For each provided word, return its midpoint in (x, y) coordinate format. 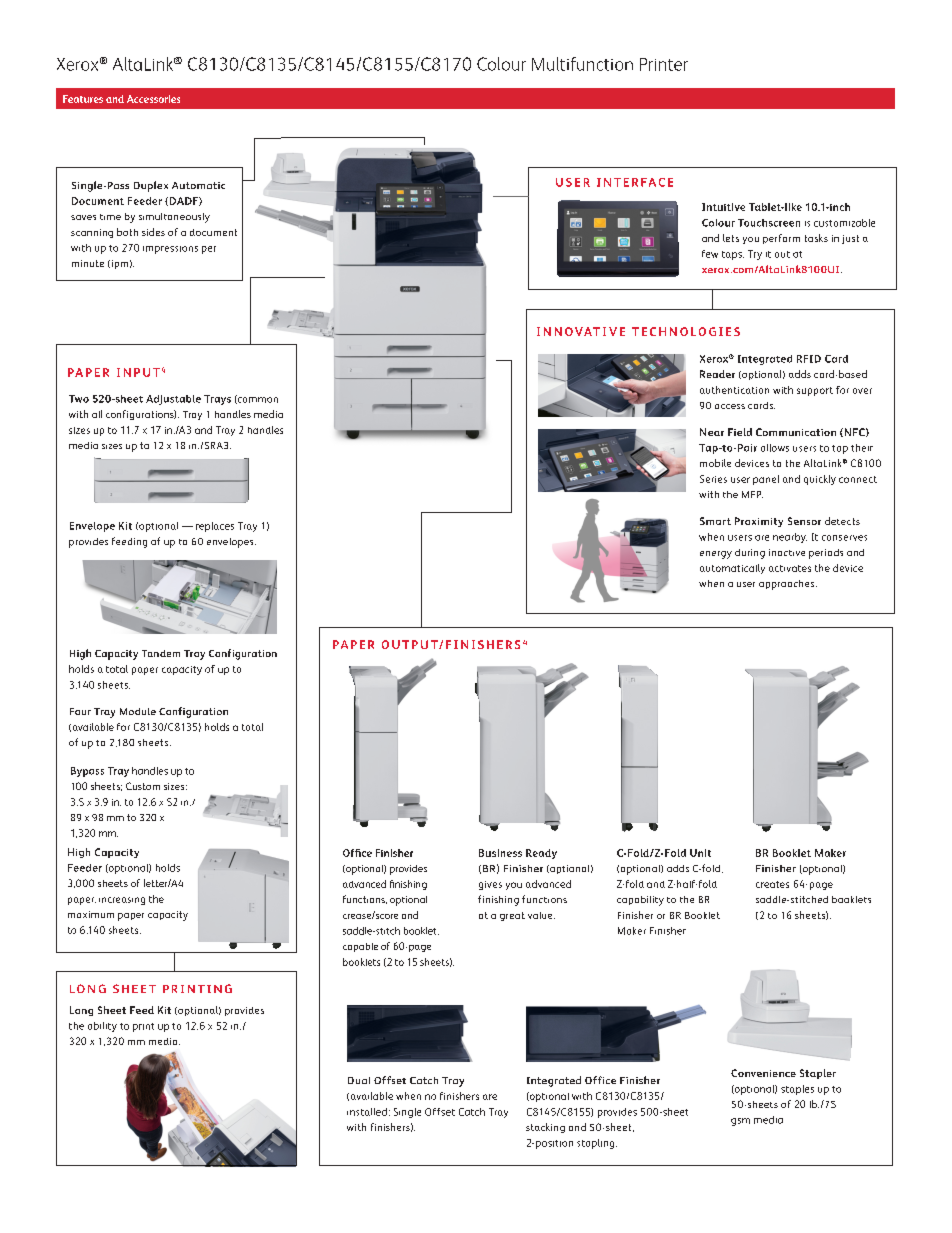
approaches (788, 585)
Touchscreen (769, 223)
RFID (809, 359)
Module (138, 711)
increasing (122, 901)
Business (500, 853)
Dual (359, 1080)
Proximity (759, 522)
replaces (215, 527)
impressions (170, 250)
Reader (717, 374)
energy (716, 555)
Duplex (151, 186)
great (512, 916)
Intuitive (723, 207)
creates (772, 884)
